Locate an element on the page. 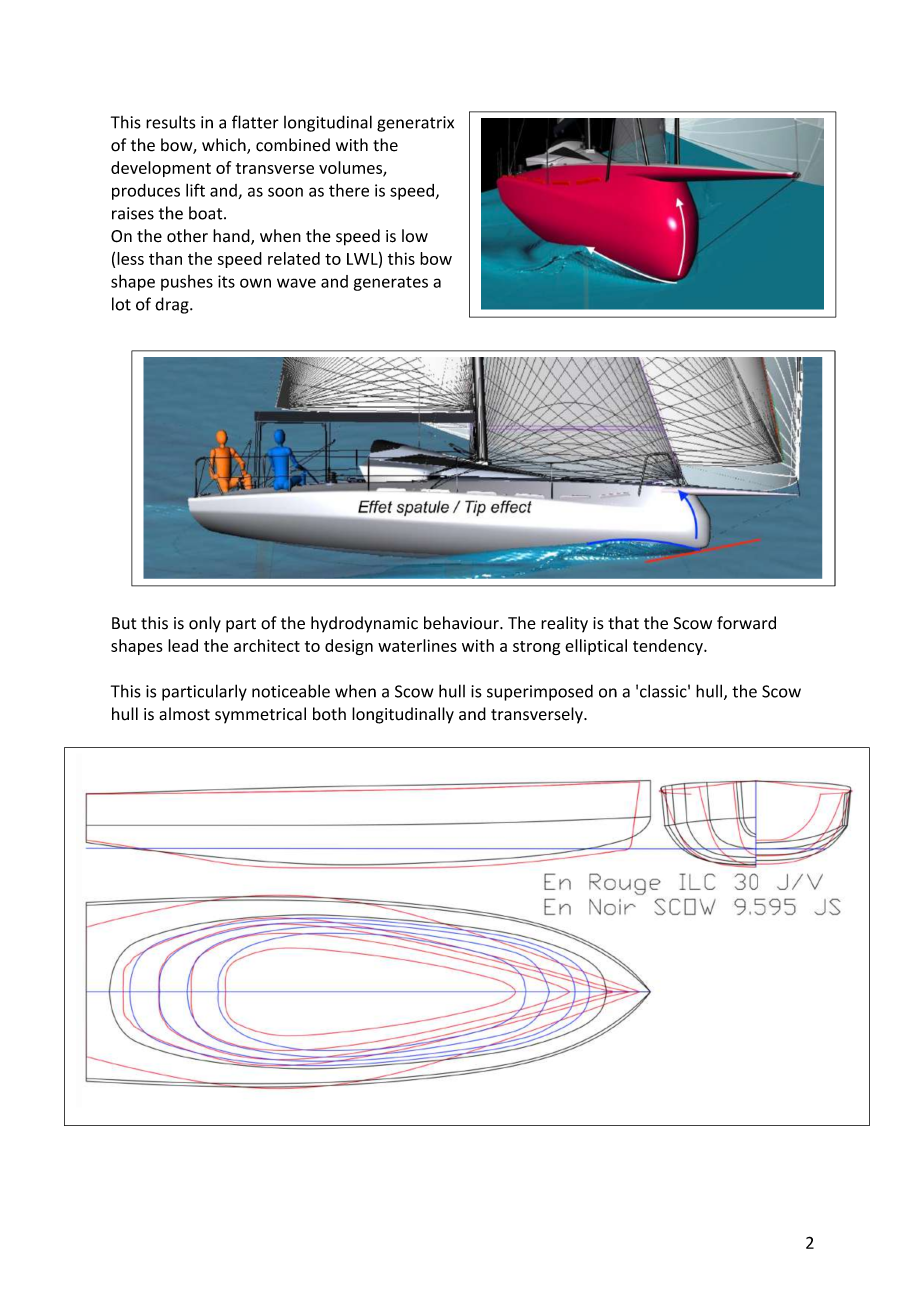  generates is located at coordinates (391, 283).
